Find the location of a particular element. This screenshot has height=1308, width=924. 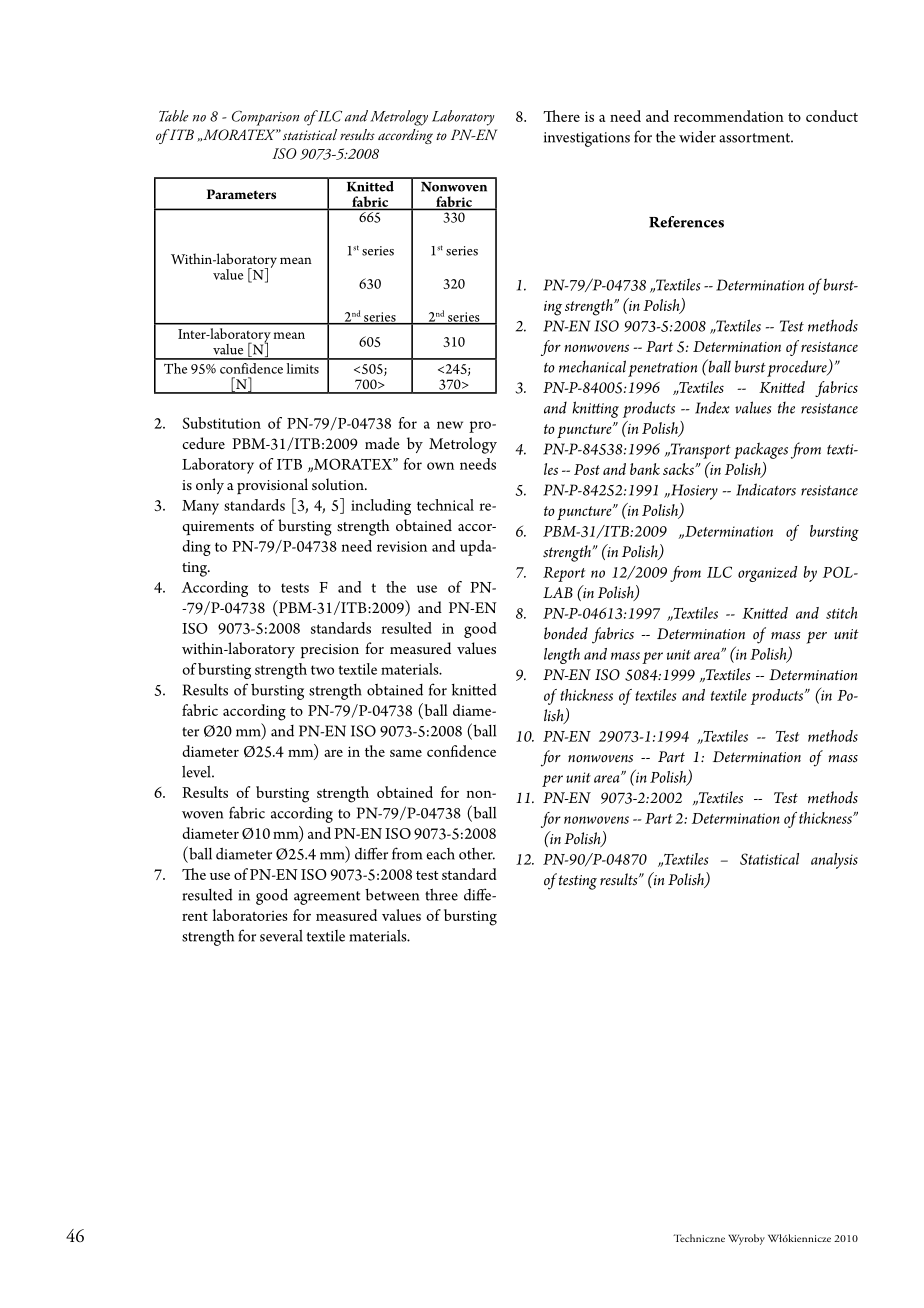

new is located at coordinates (450, 425).
